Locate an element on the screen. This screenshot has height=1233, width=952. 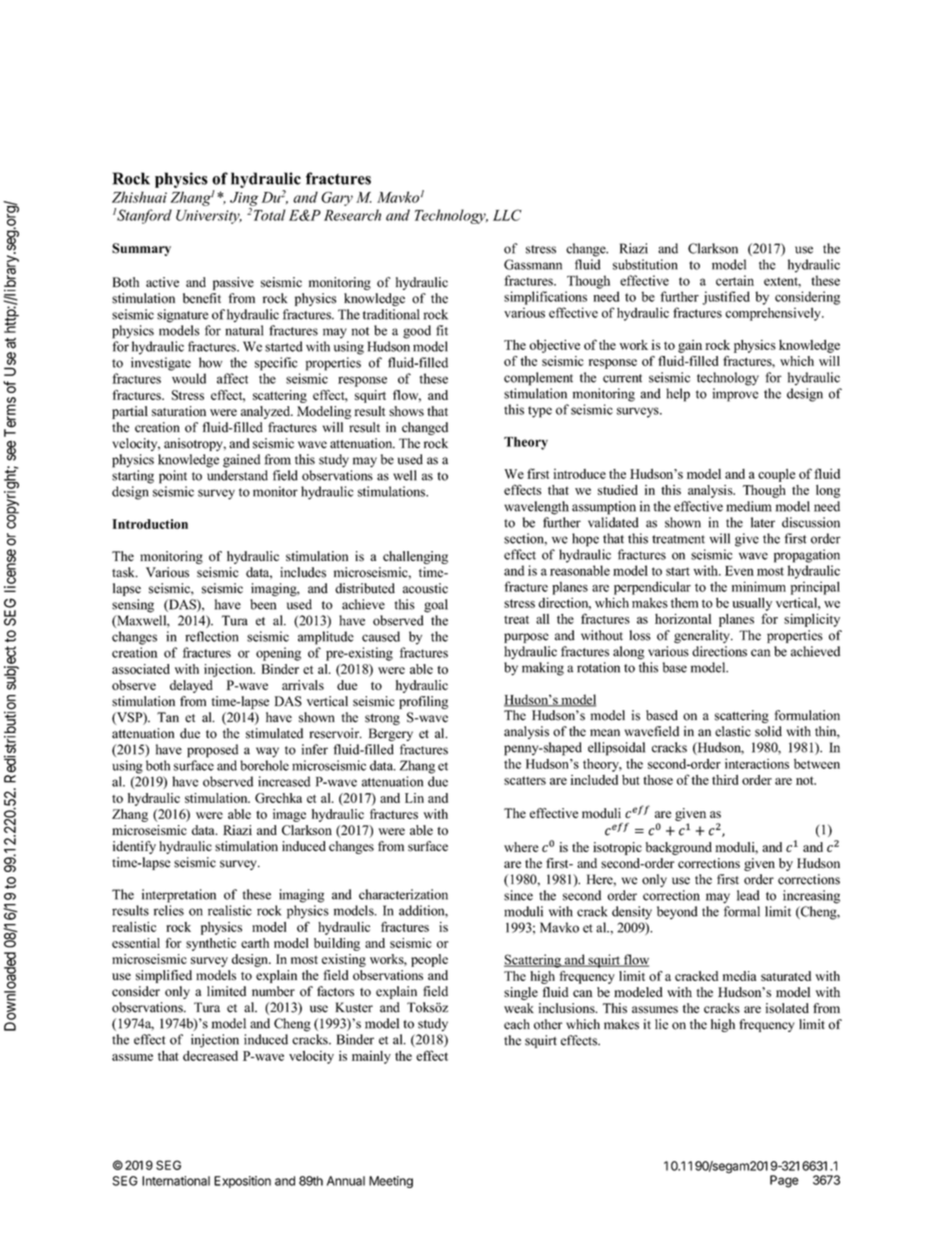
University is located at coordinates (209, 217).
